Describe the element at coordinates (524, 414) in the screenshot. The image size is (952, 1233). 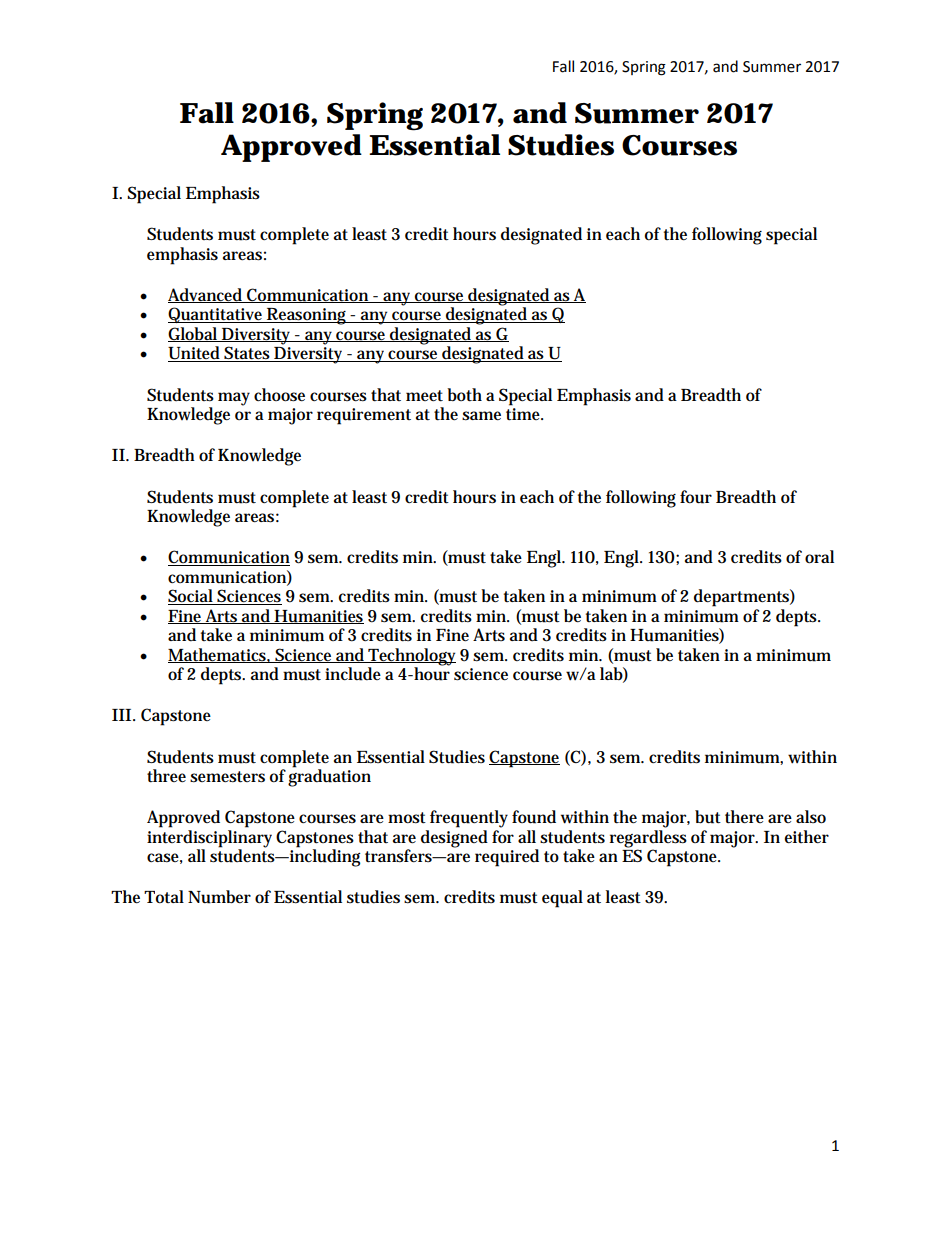
I see `time` at that location.
